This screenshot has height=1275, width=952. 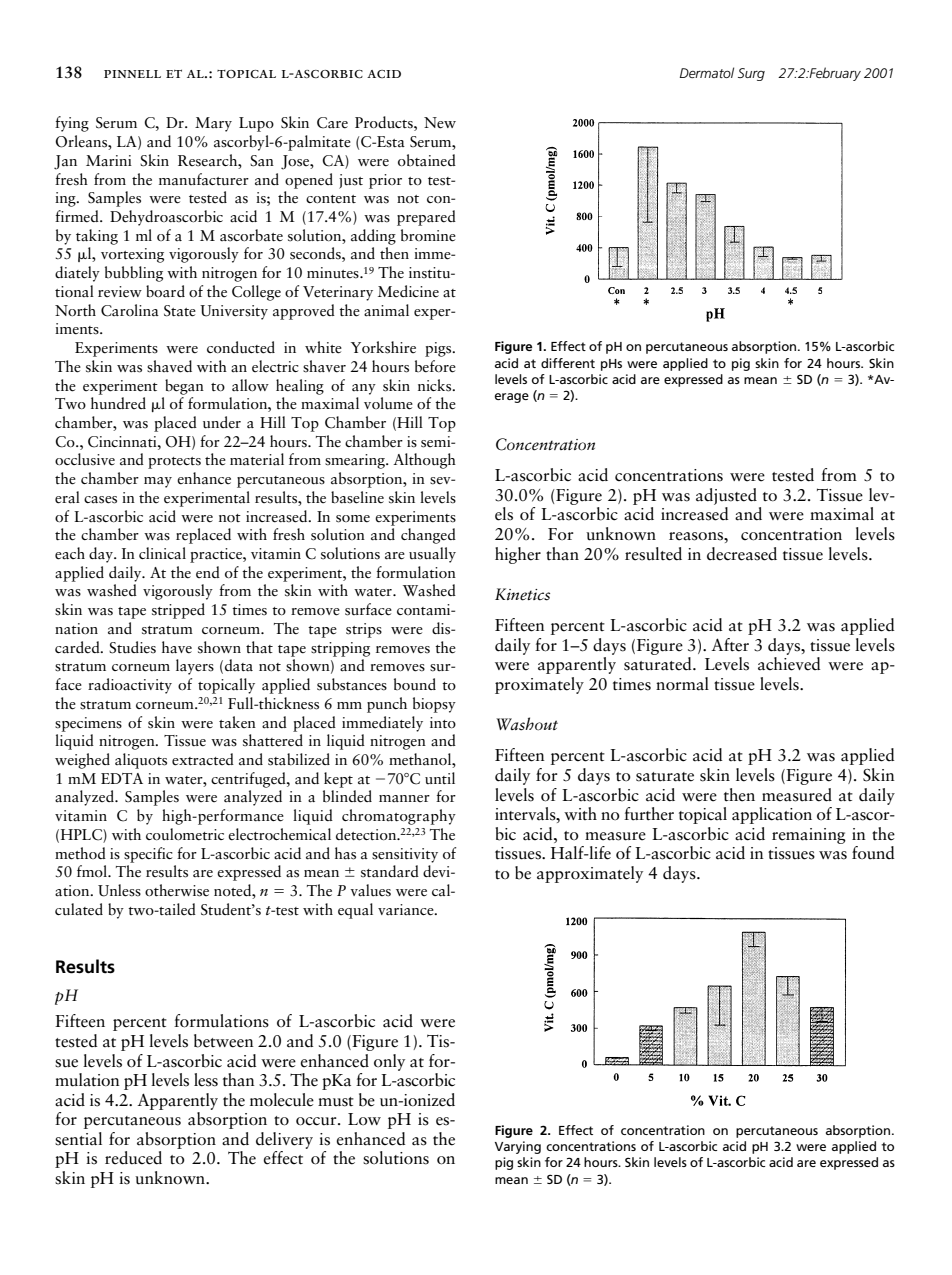 What do you see at coordinates (389, 1062) in the screenshot?
I see `only` at bounding box center [389, 1062].
